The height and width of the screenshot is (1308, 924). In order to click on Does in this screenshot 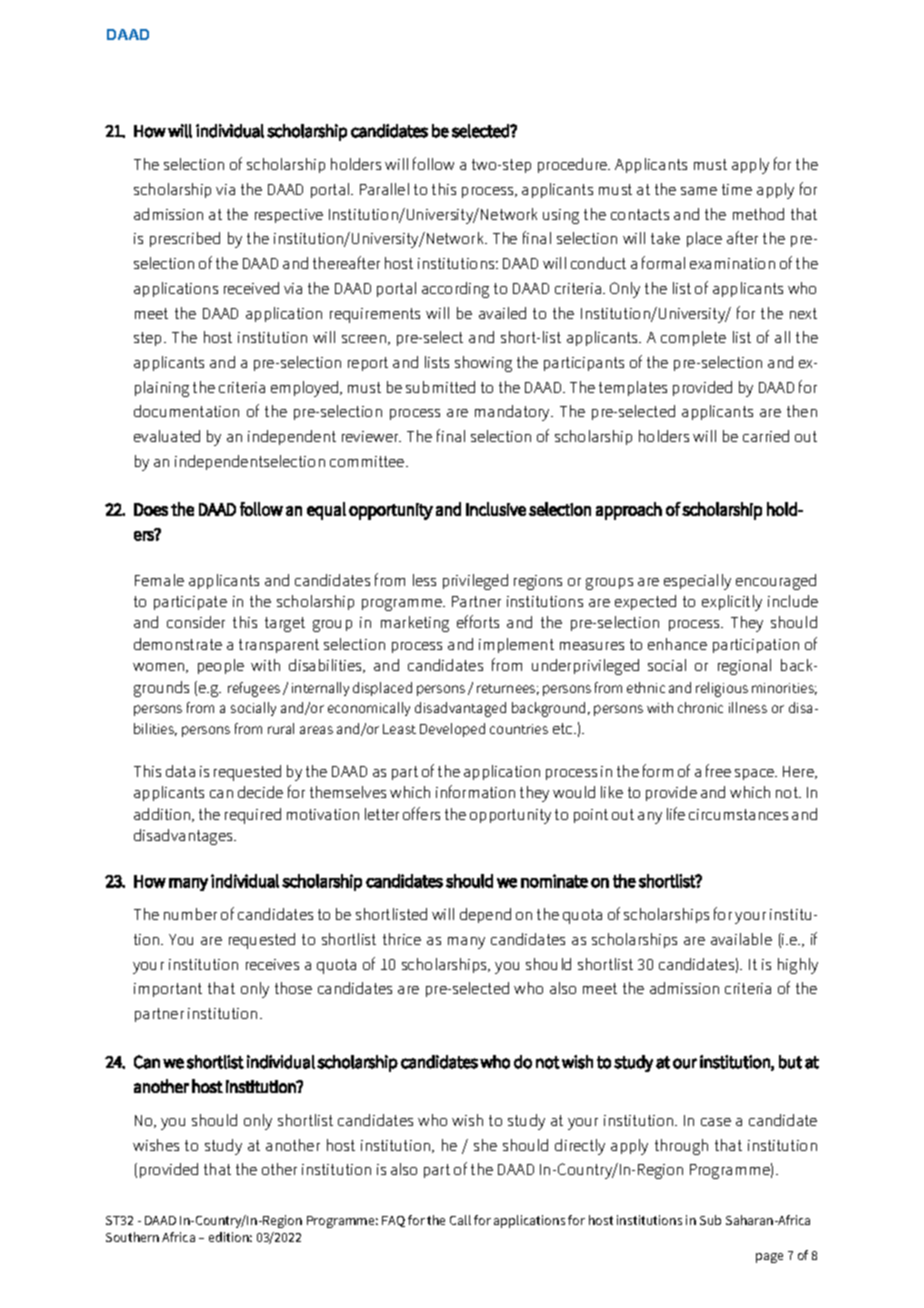, I will do `click(151, 509)`.
